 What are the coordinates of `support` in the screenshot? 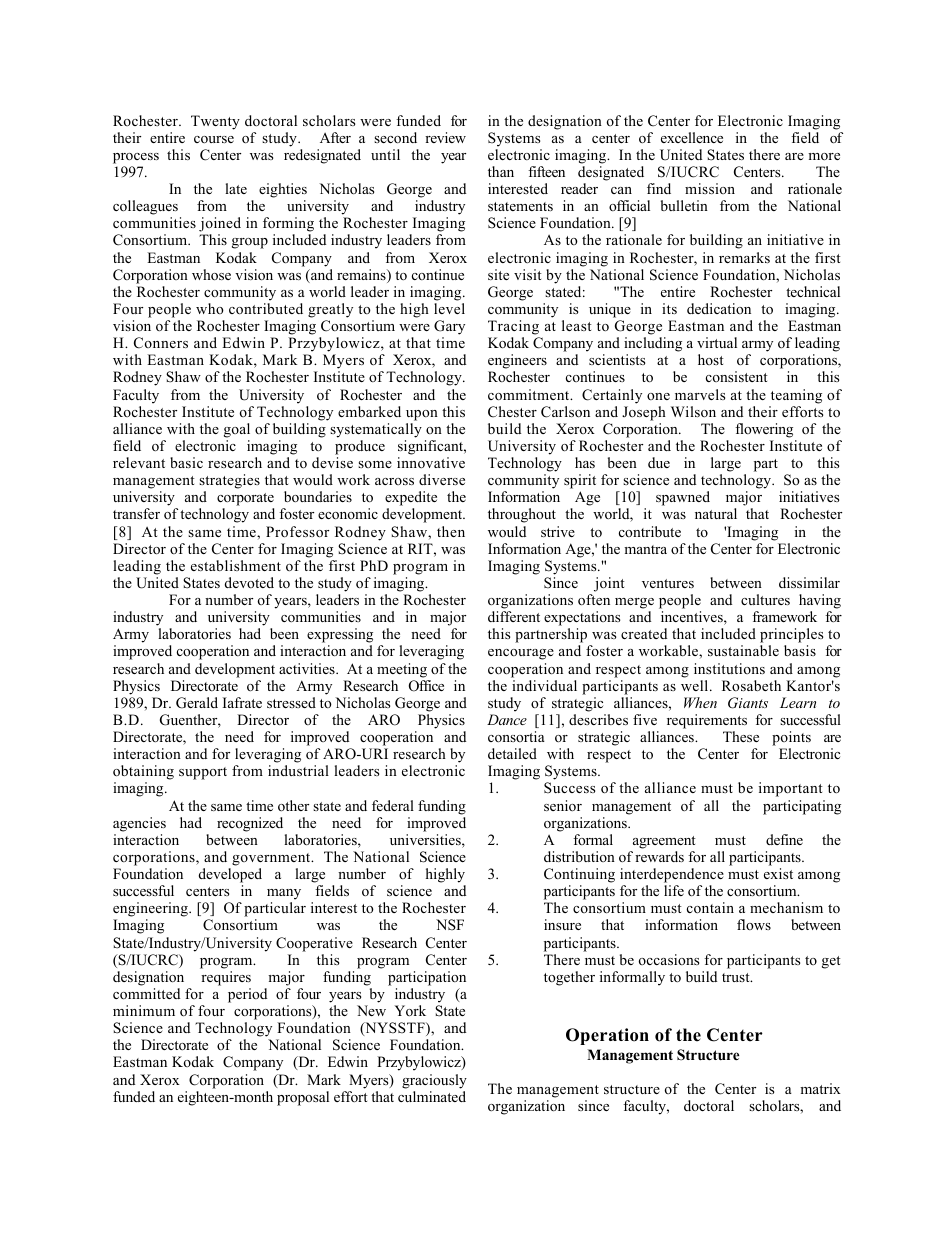 It's located at (203, 773).
